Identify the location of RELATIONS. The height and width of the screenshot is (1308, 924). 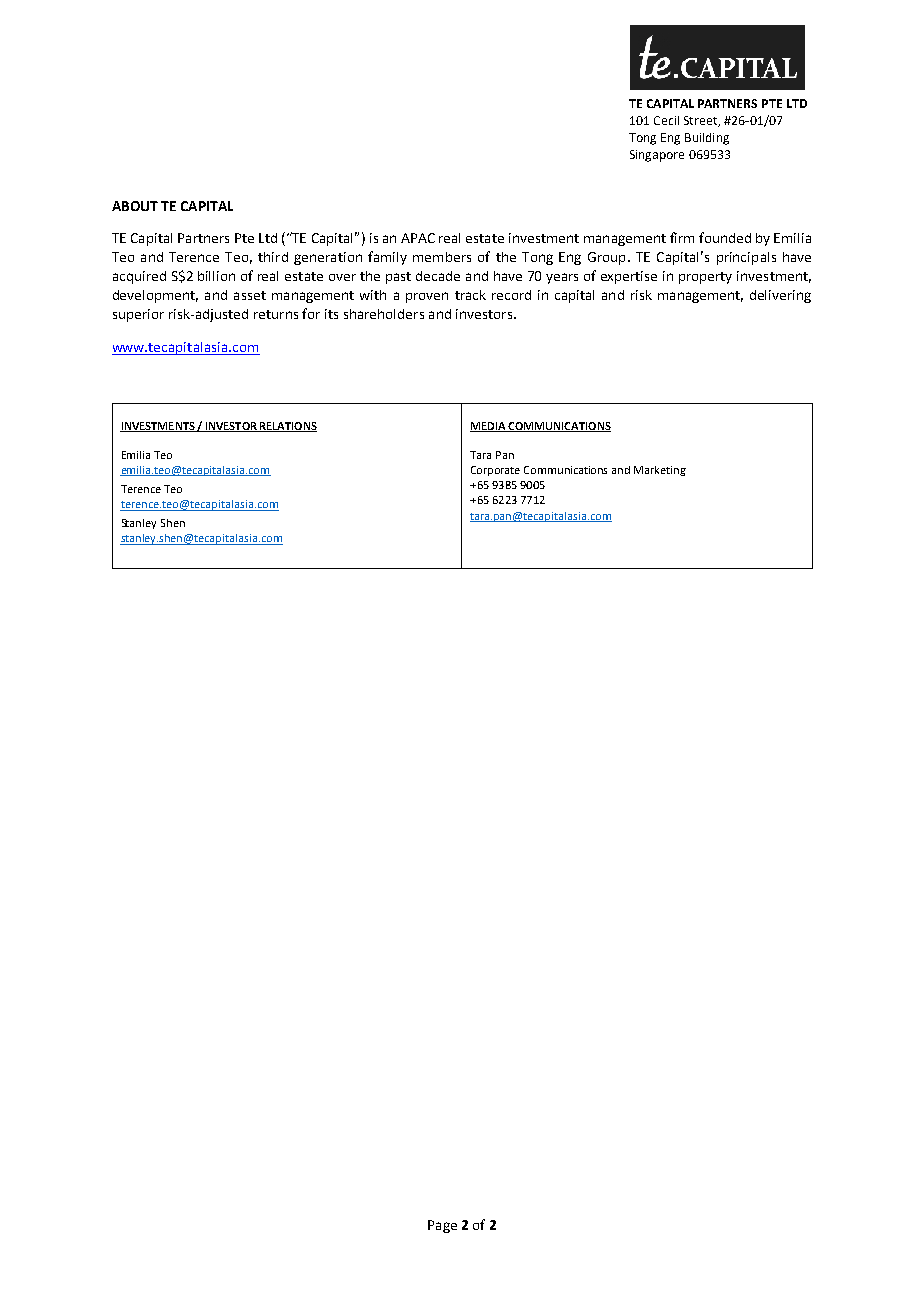
(287, 427).
